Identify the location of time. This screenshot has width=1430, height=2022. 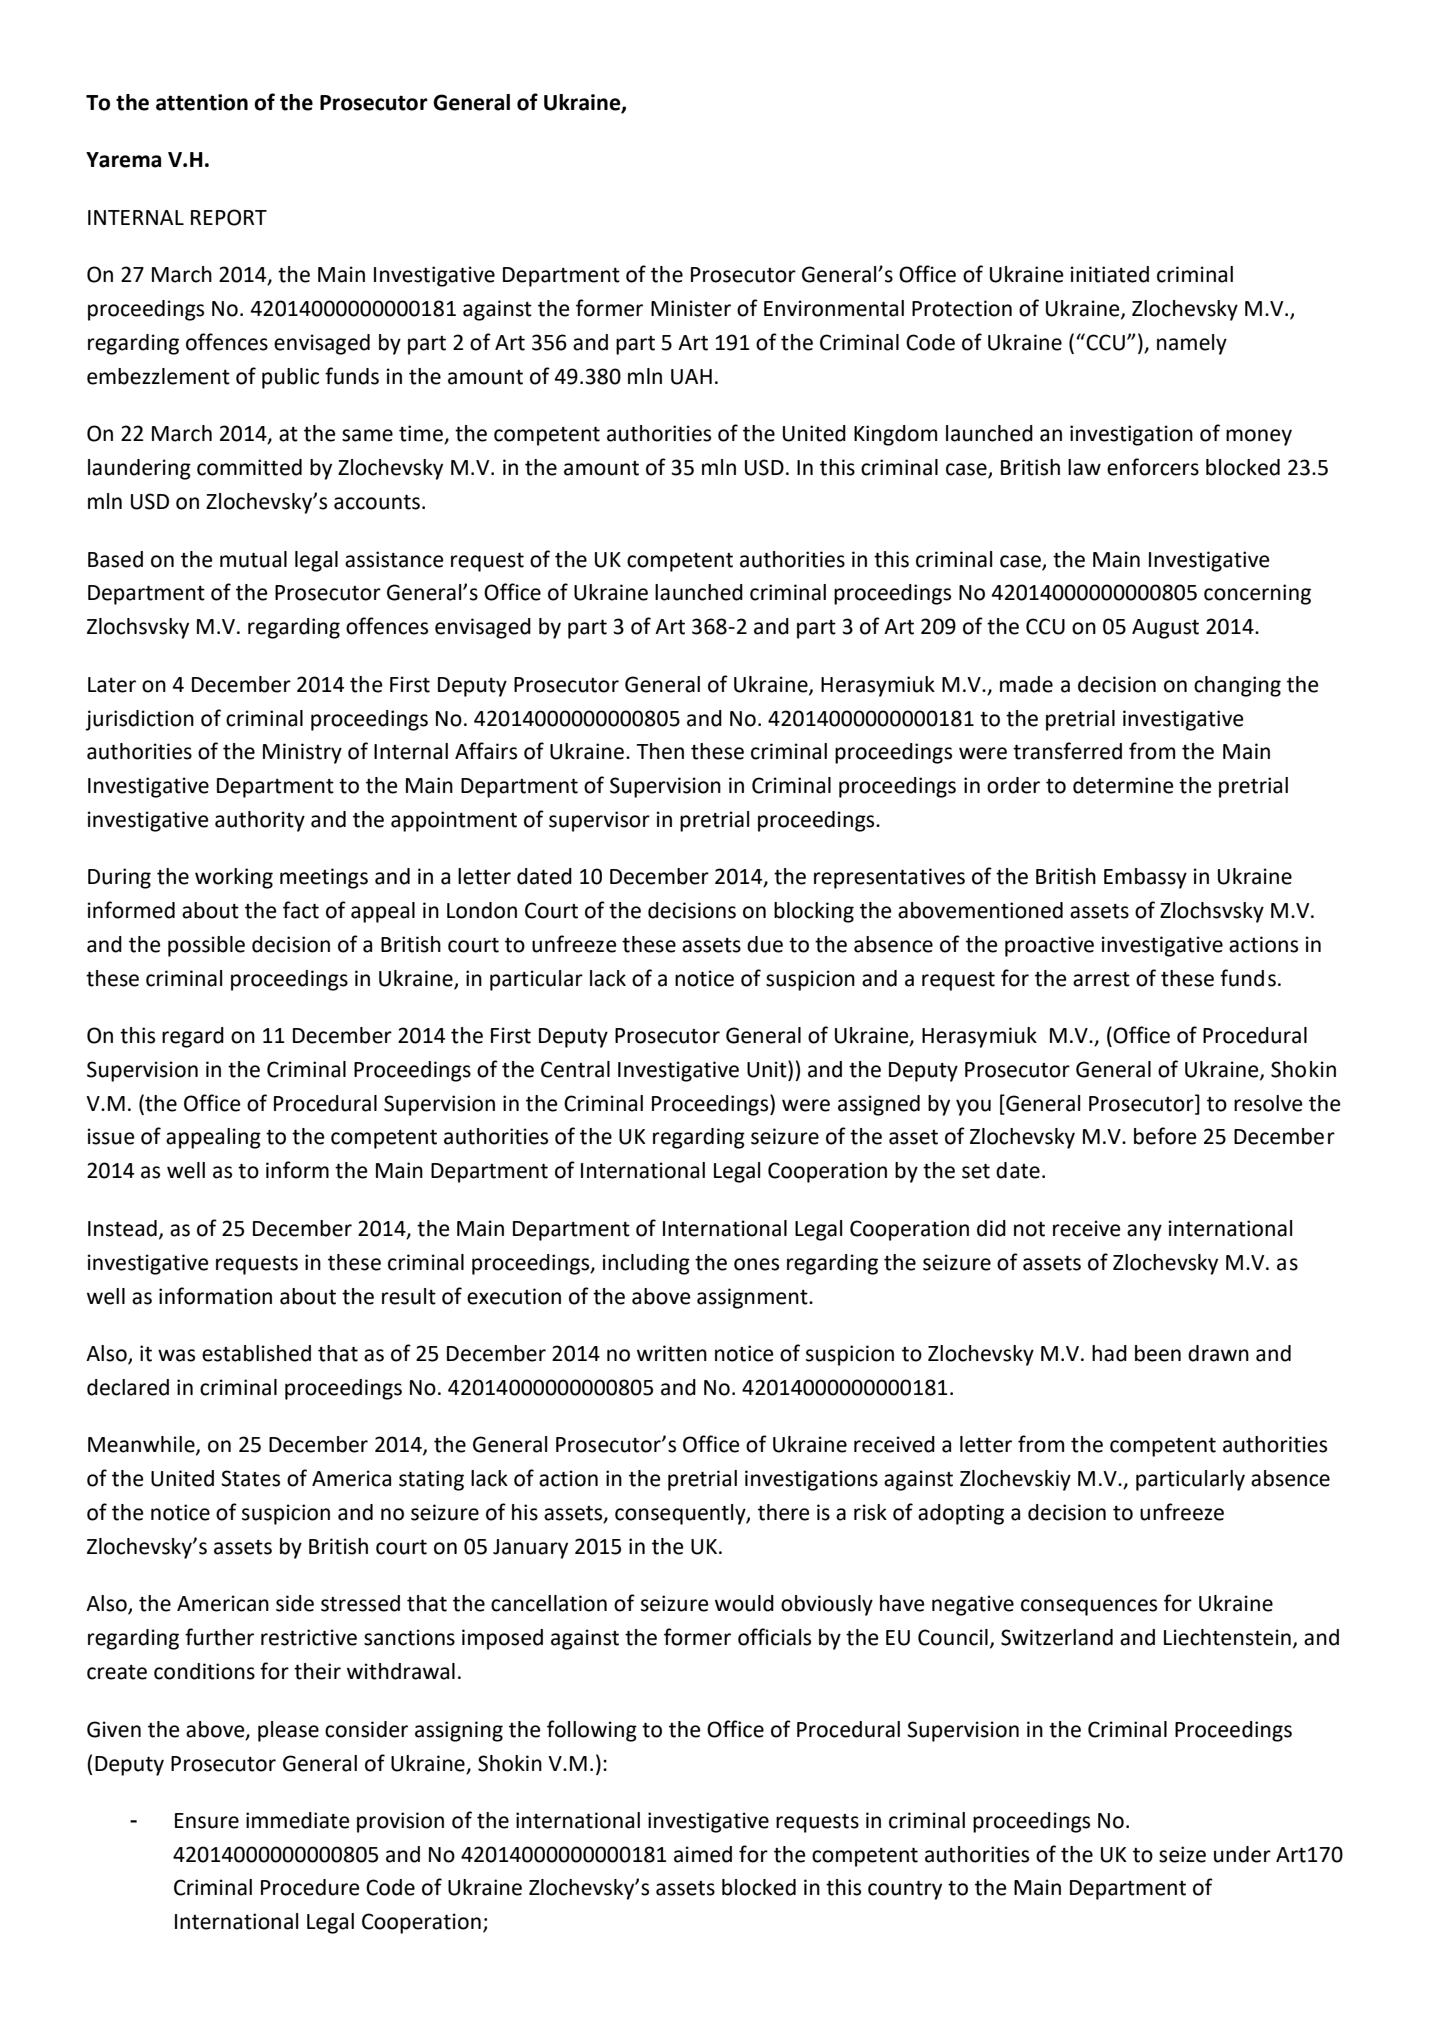
(422, 434).
